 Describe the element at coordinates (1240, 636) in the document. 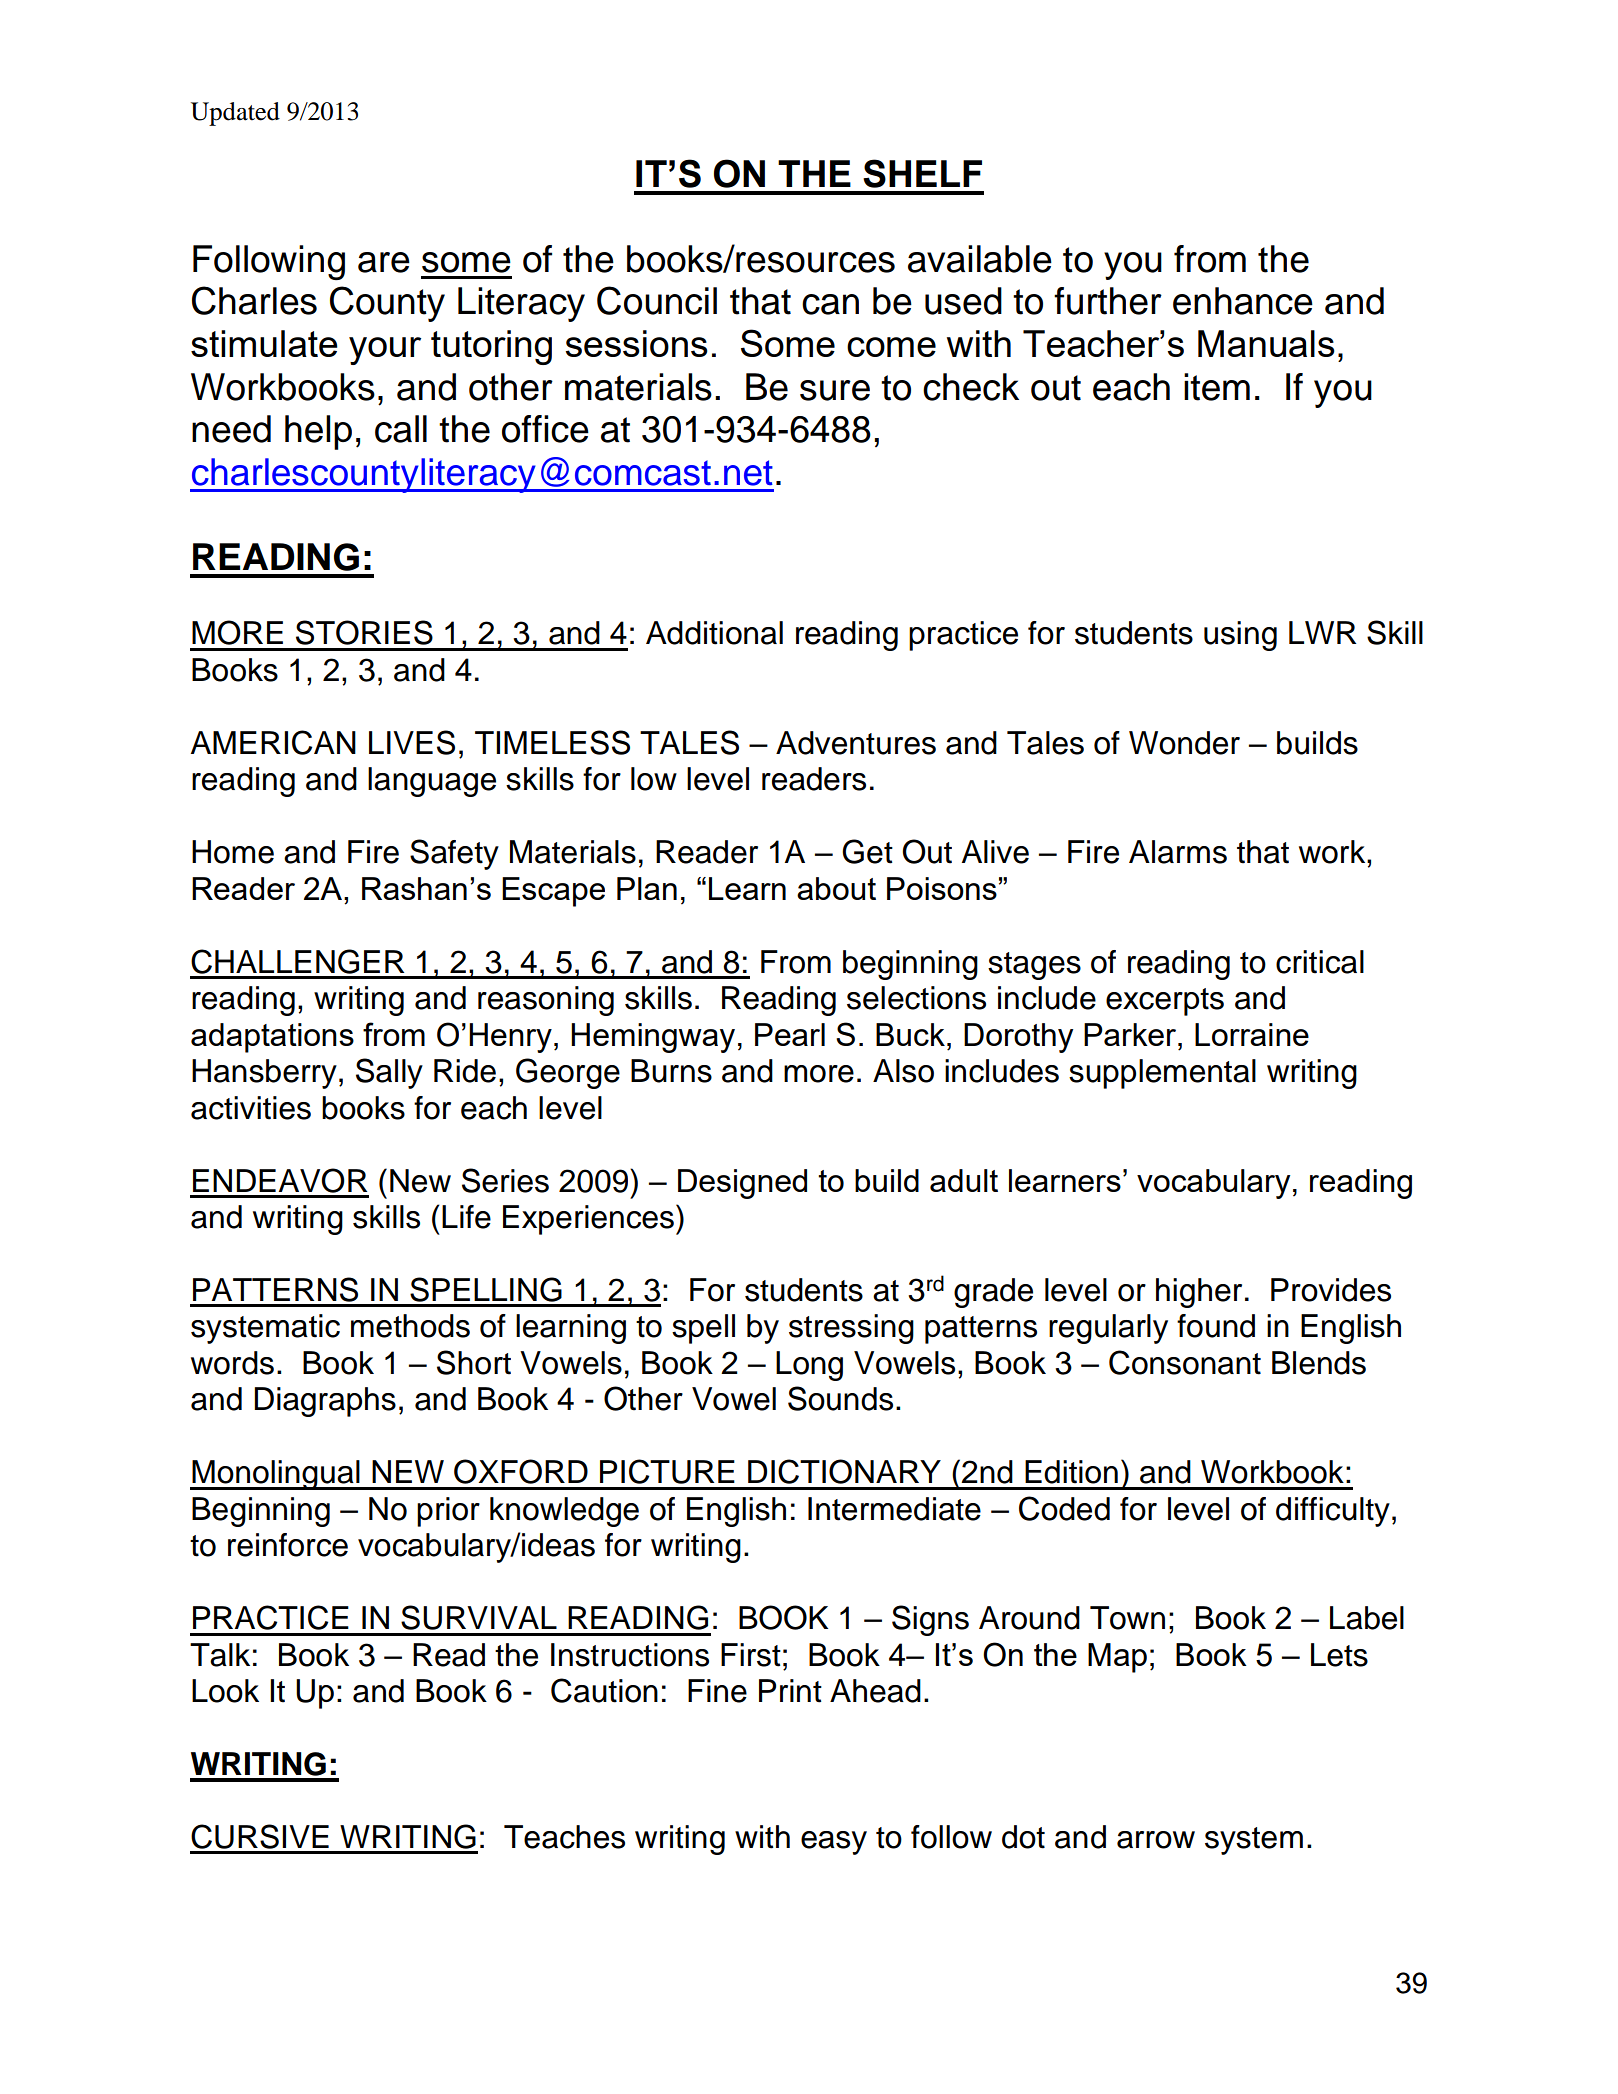

I see `using` at that location.
